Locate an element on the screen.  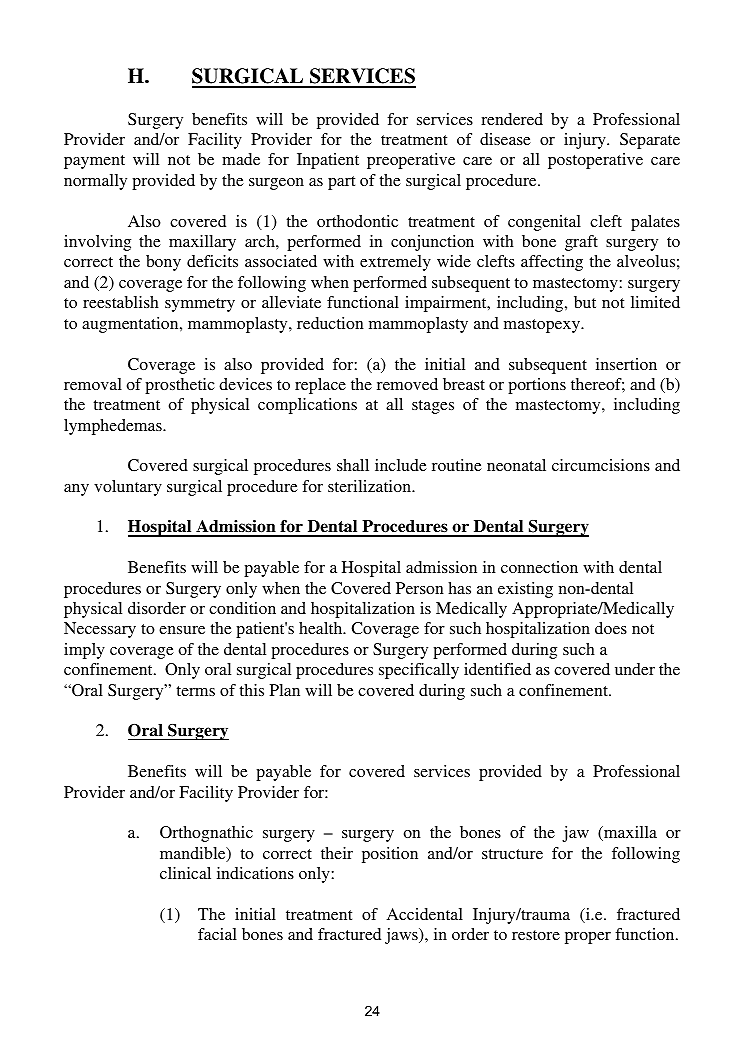
preoperative is located at coordinates (411, 161).
